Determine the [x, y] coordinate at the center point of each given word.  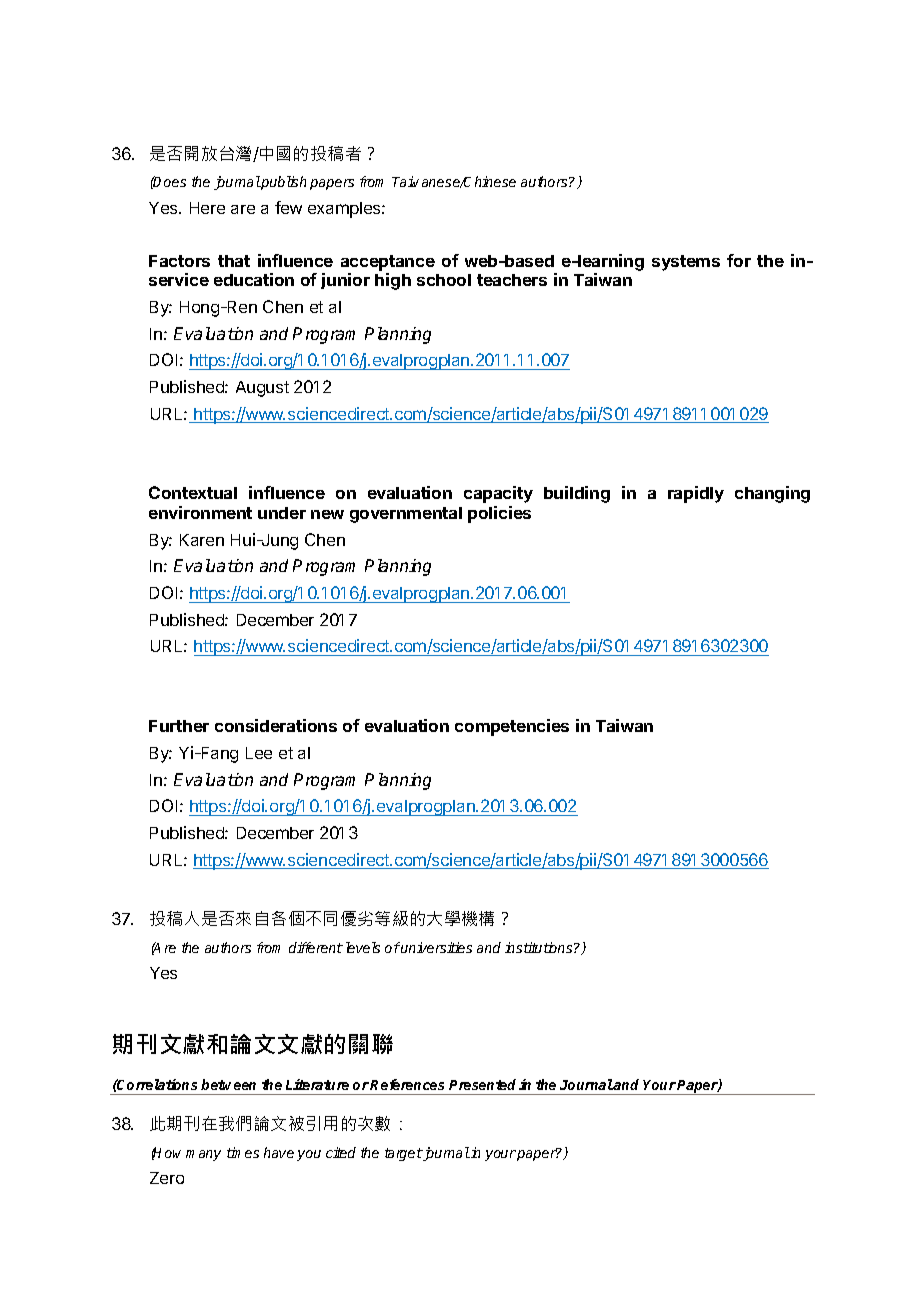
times [243, 1152]
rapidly [696, 494]
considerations [276, 725]
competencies [512, 727]
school [444, 280]
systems [686, 263]
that [234, 261]
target [403, 1154]
